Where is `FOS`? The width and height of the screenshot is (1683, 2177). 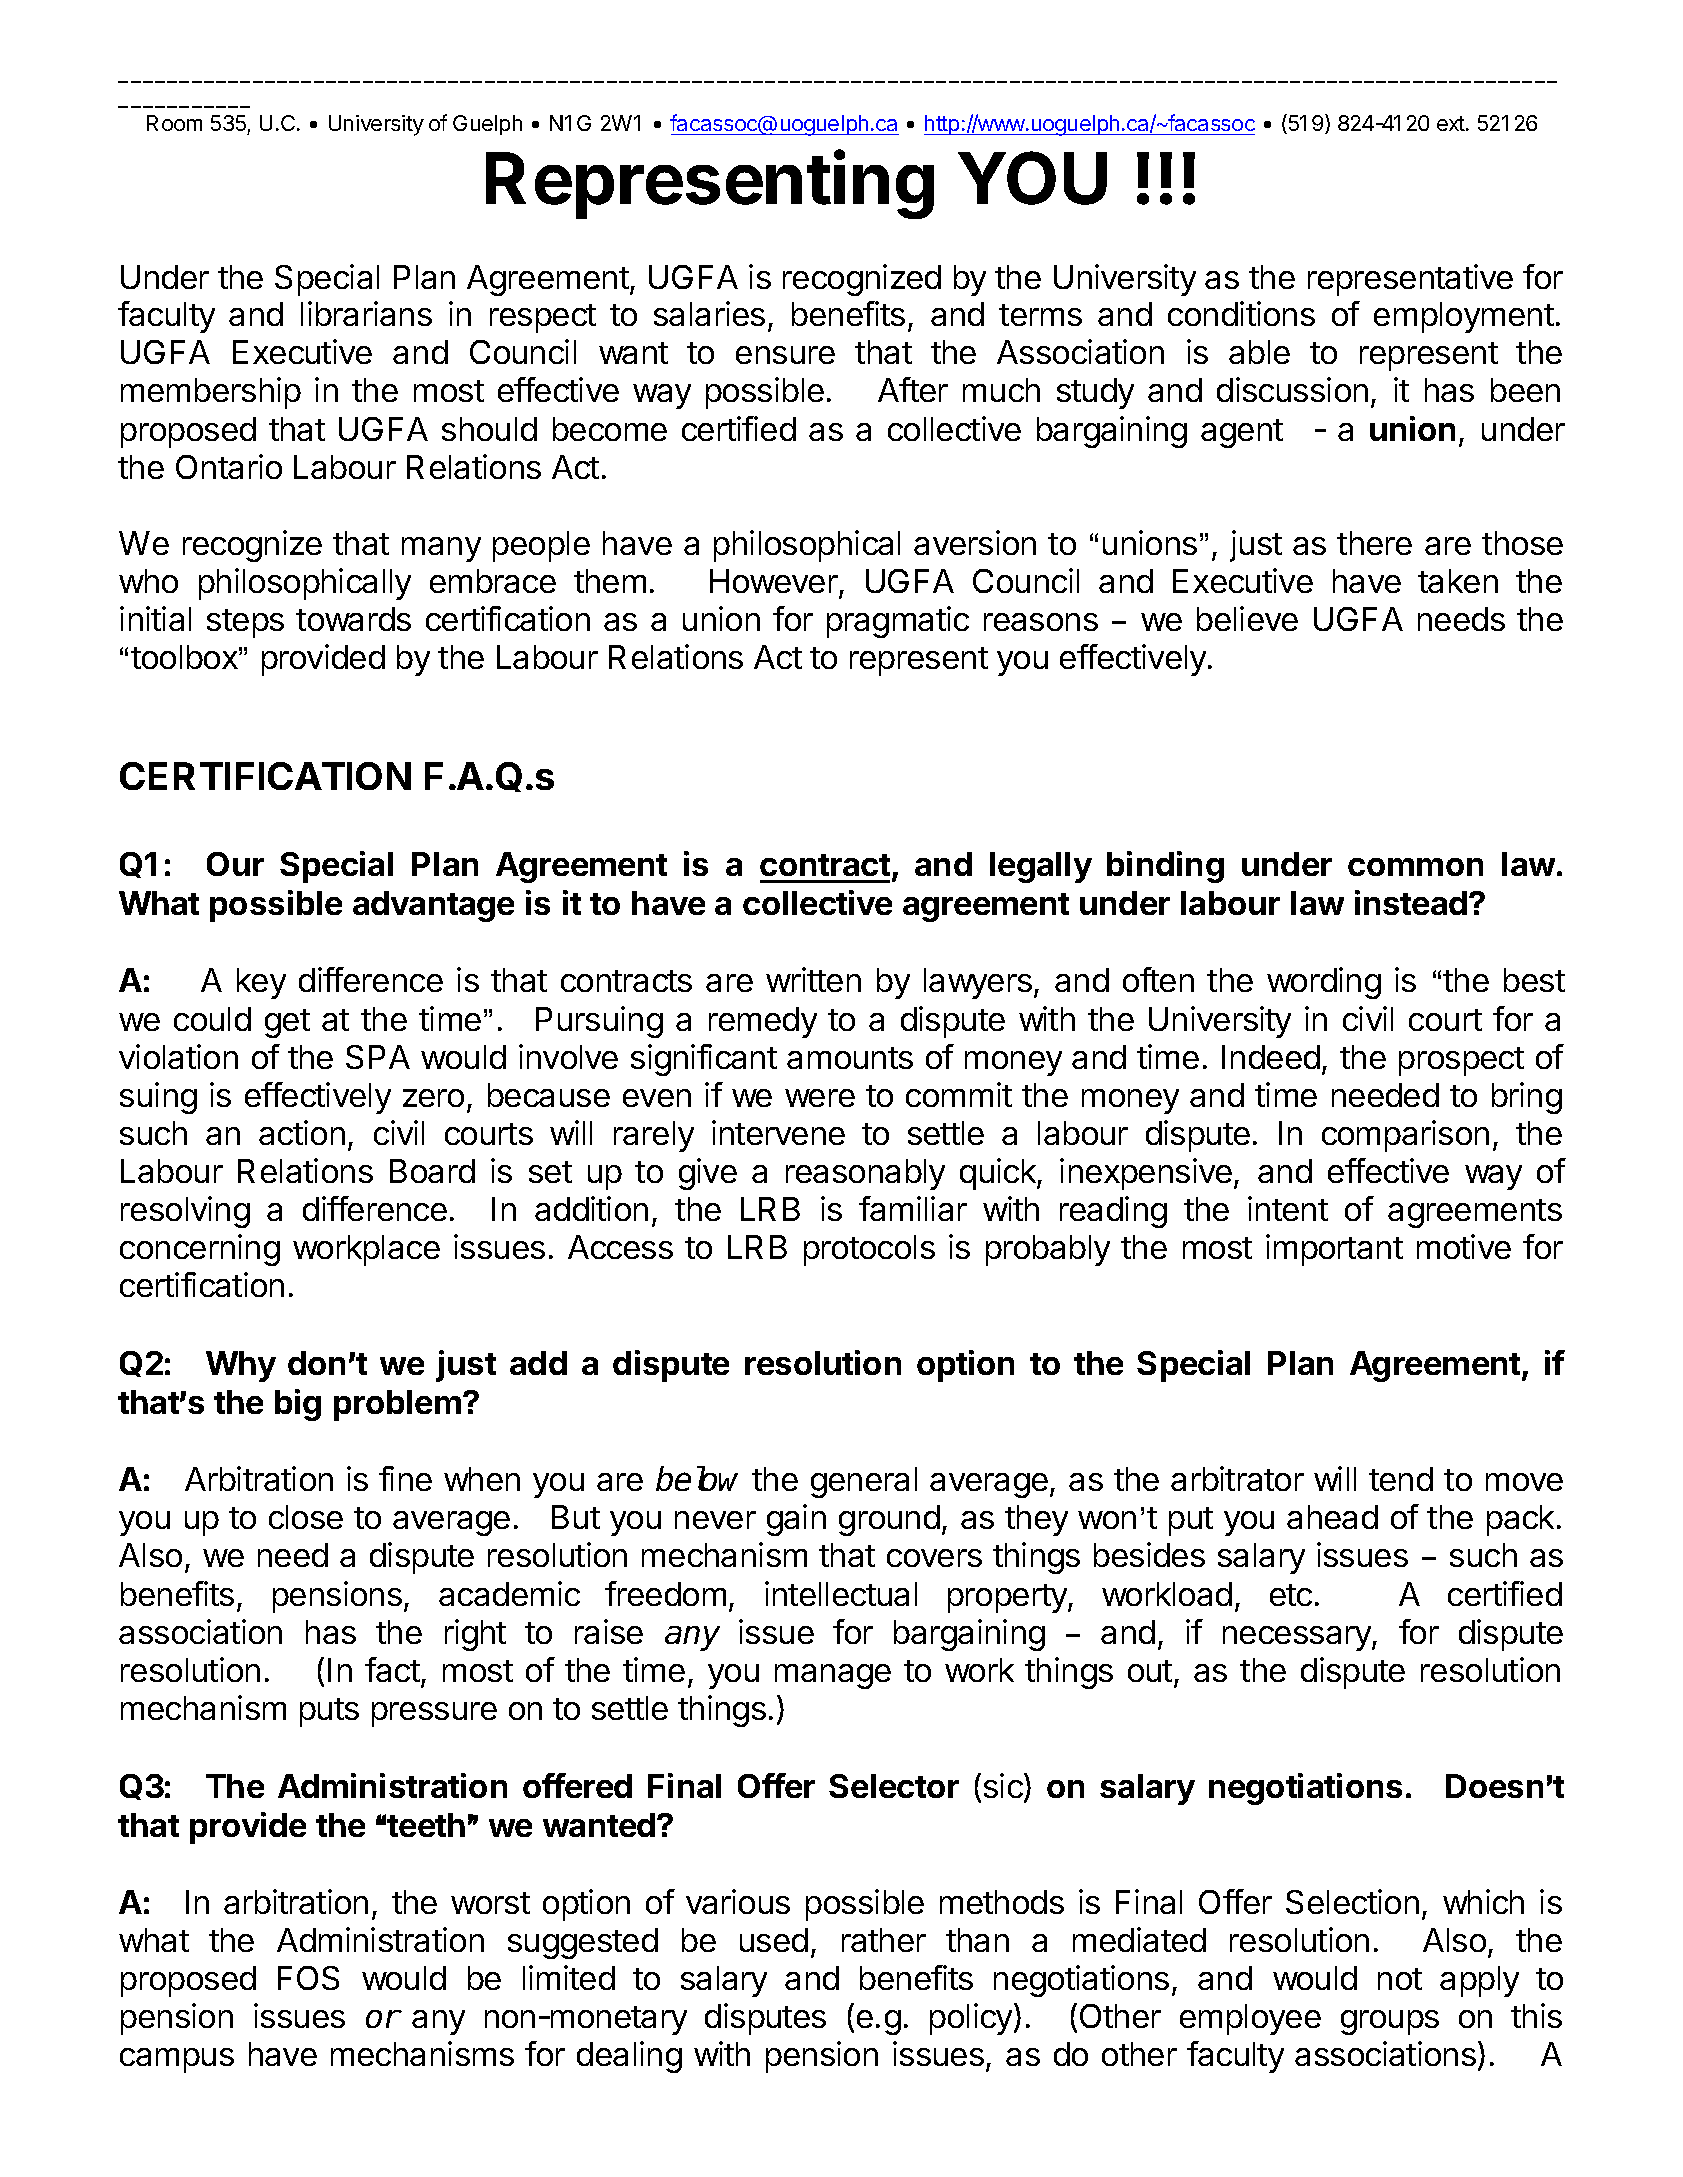 FOS is located at coordinates (308, 1978).
